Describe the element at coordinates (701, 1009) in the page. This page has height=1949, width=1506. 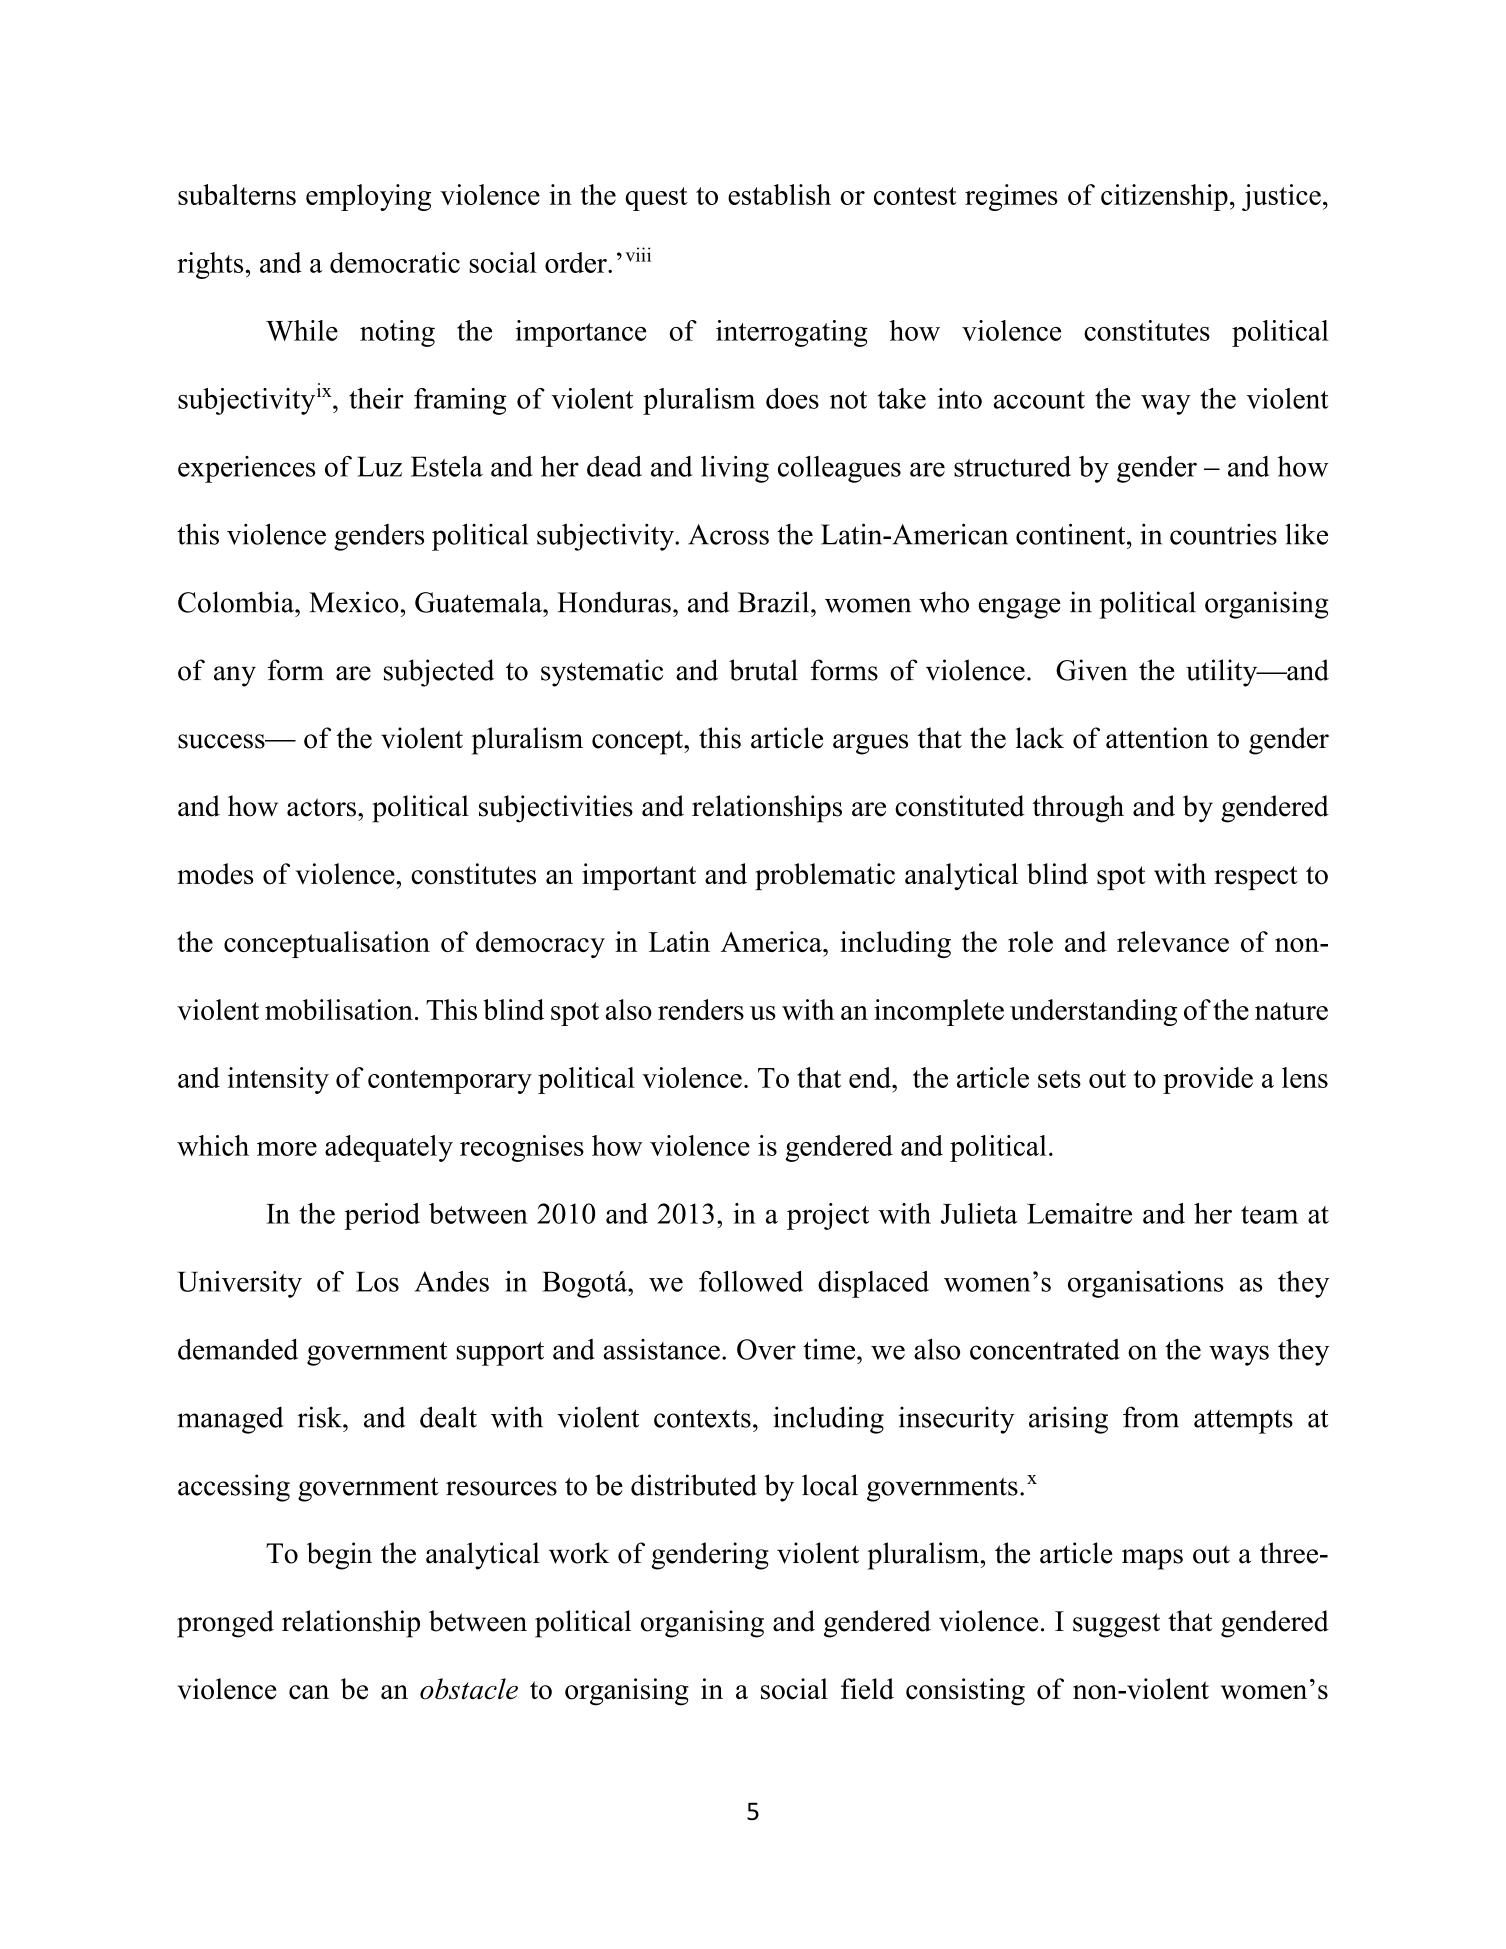
I see `renders` at that location.
